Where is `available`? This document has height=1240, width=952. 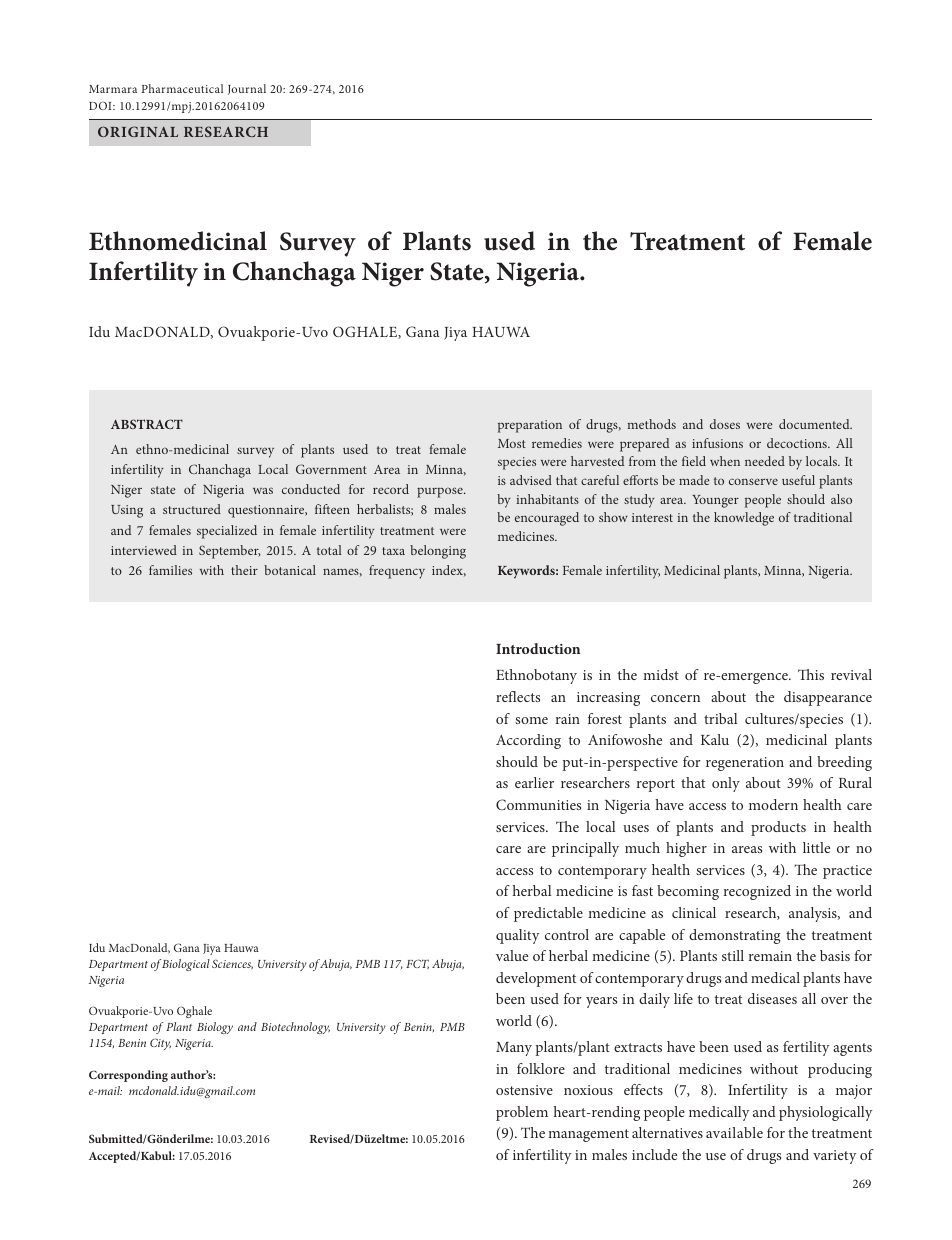 available is located at coordinates (734, 1132).
